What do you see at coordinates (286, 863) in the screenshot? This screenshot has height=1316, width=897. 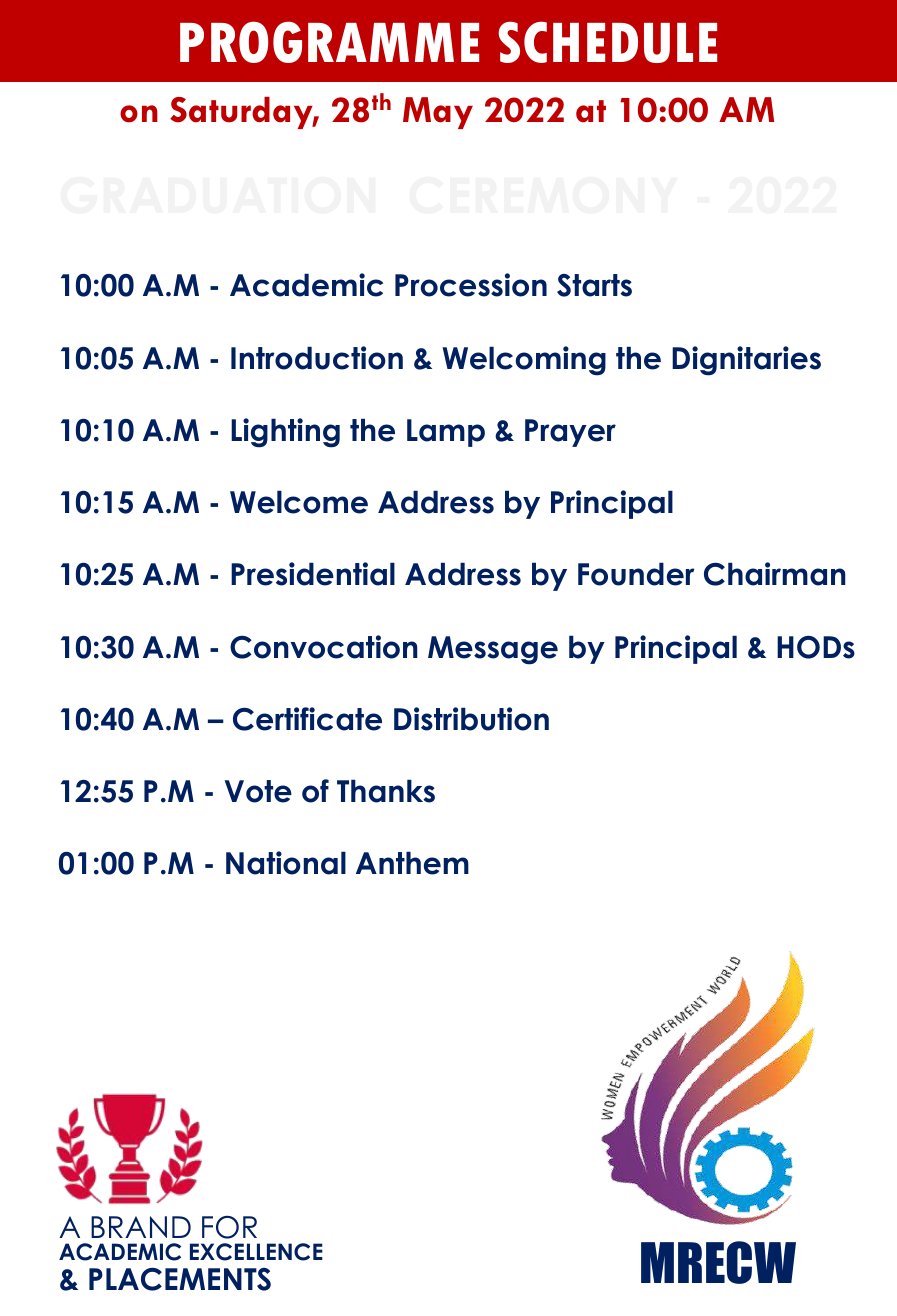 I see `National` at bounding box center [286, 863].
